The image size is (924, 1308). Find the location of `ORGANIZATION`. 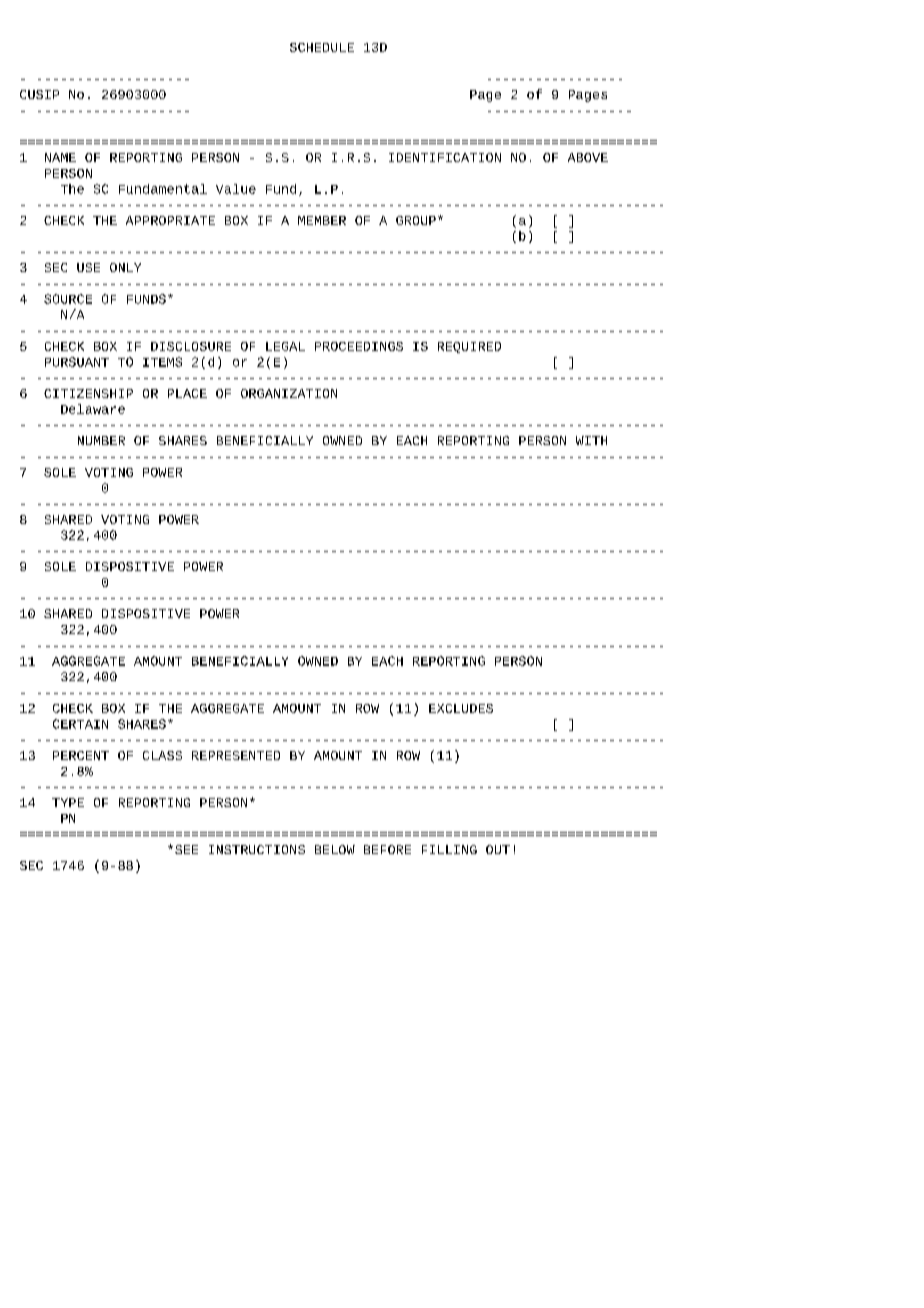

ORGANIZATION is located at coordinates (289, 393).
